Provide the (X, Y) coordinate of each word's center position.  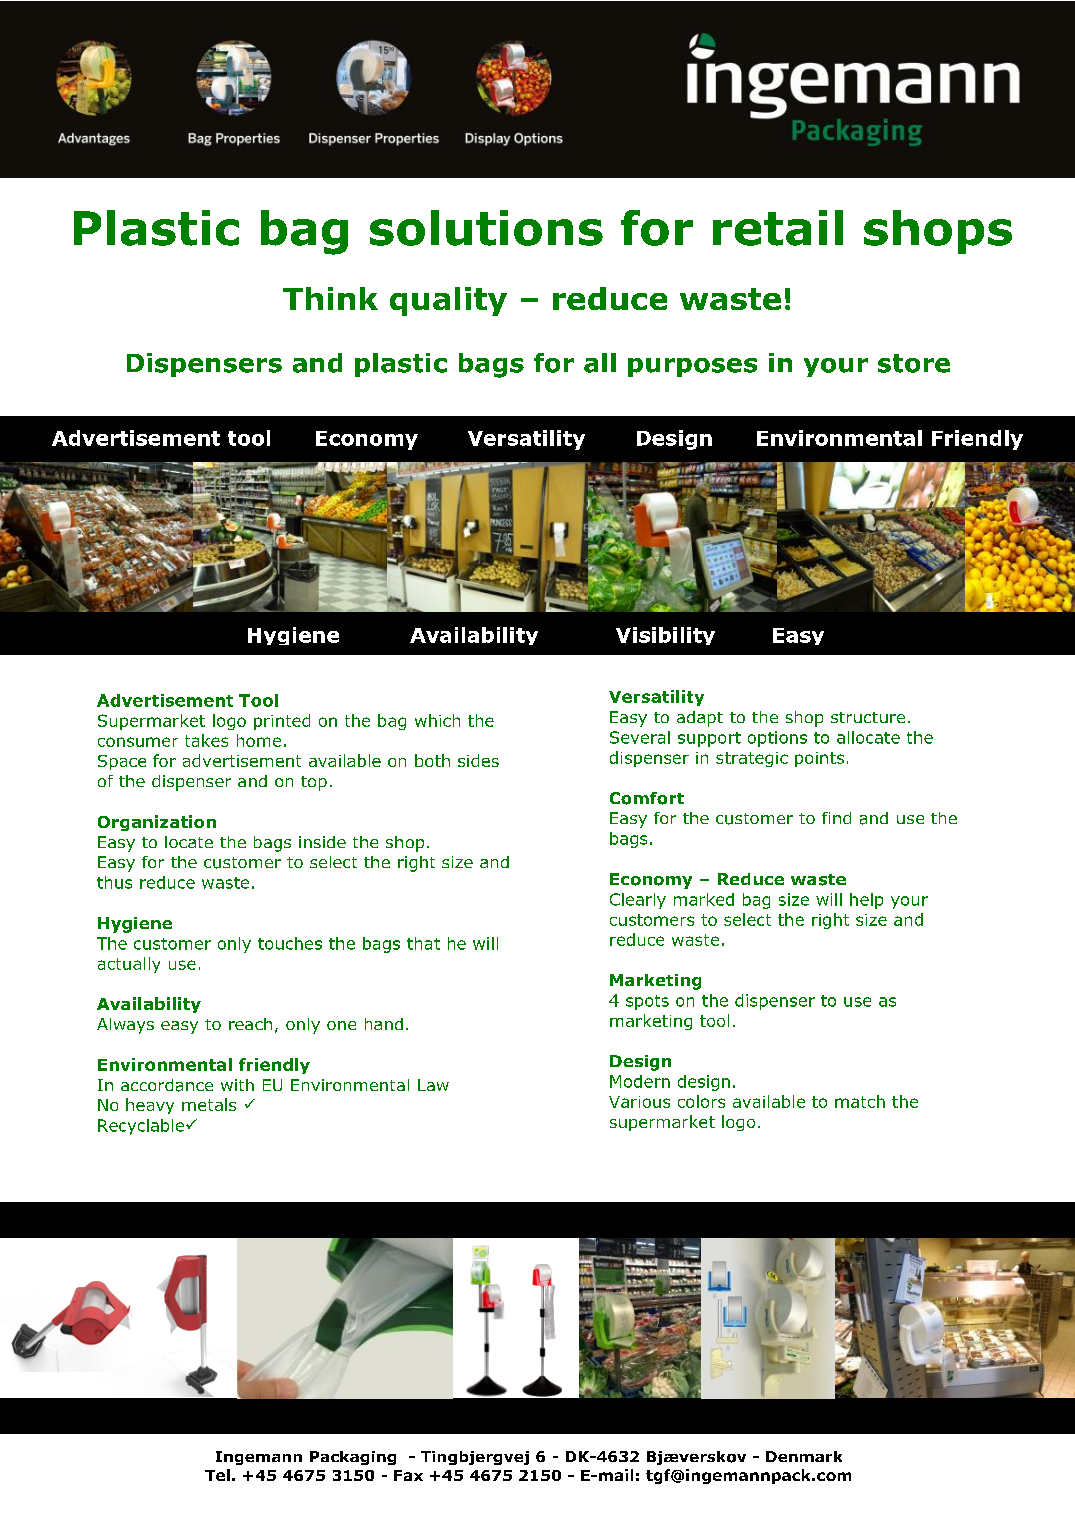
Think (330, 298)
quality (448, 301)
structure (868, 717)
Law (433, 1085)
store (914, 363)
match (860, 1101)
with (237, 1085)
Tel (217, 1475)
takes (206, 740)
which (437, 720)
